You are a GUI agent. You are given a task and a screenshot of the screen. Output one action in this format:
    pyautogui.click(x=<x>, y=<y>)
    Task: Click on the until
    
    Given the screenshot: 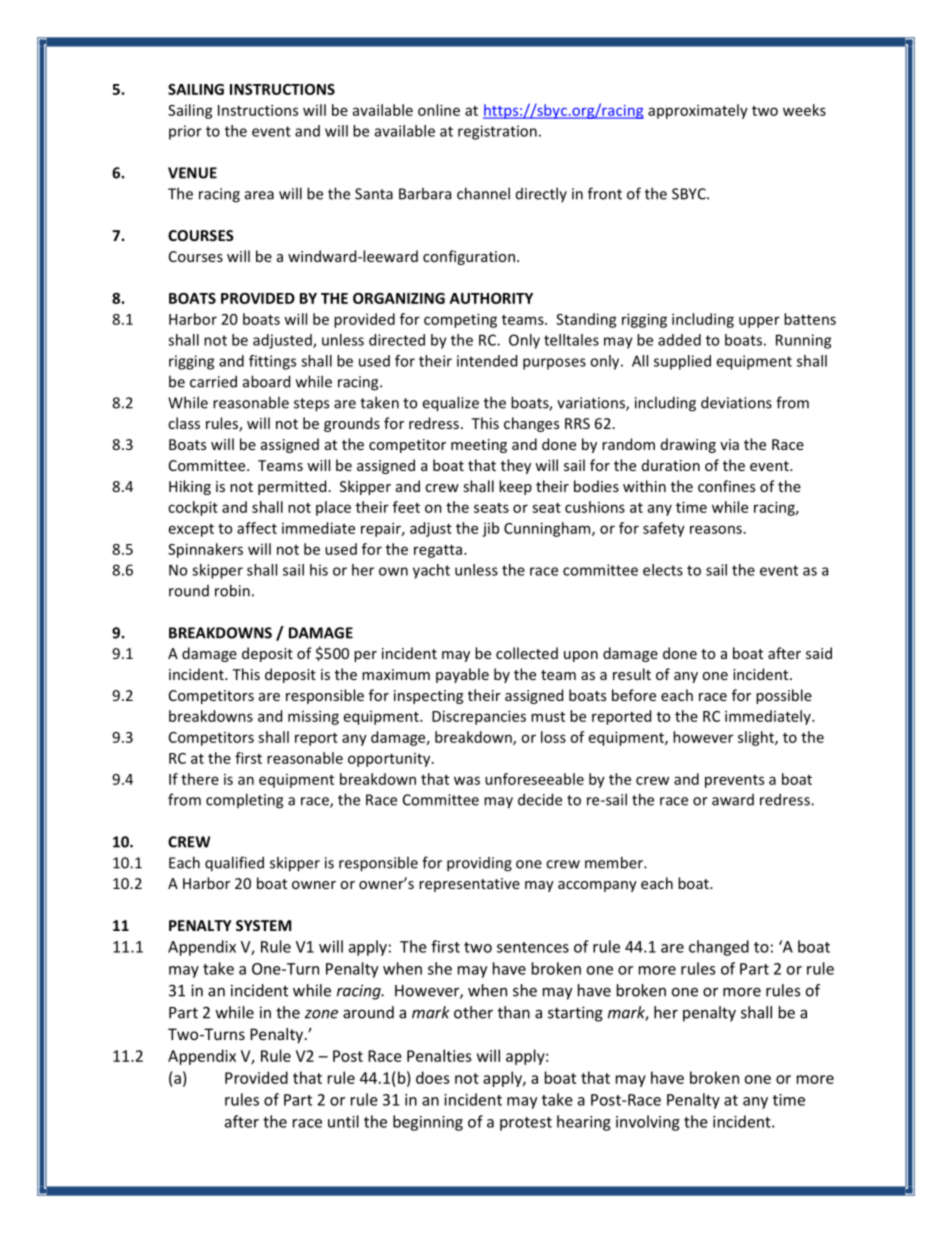 What is the action you would take?
    pyautogui.click(x=343, y=1121)
